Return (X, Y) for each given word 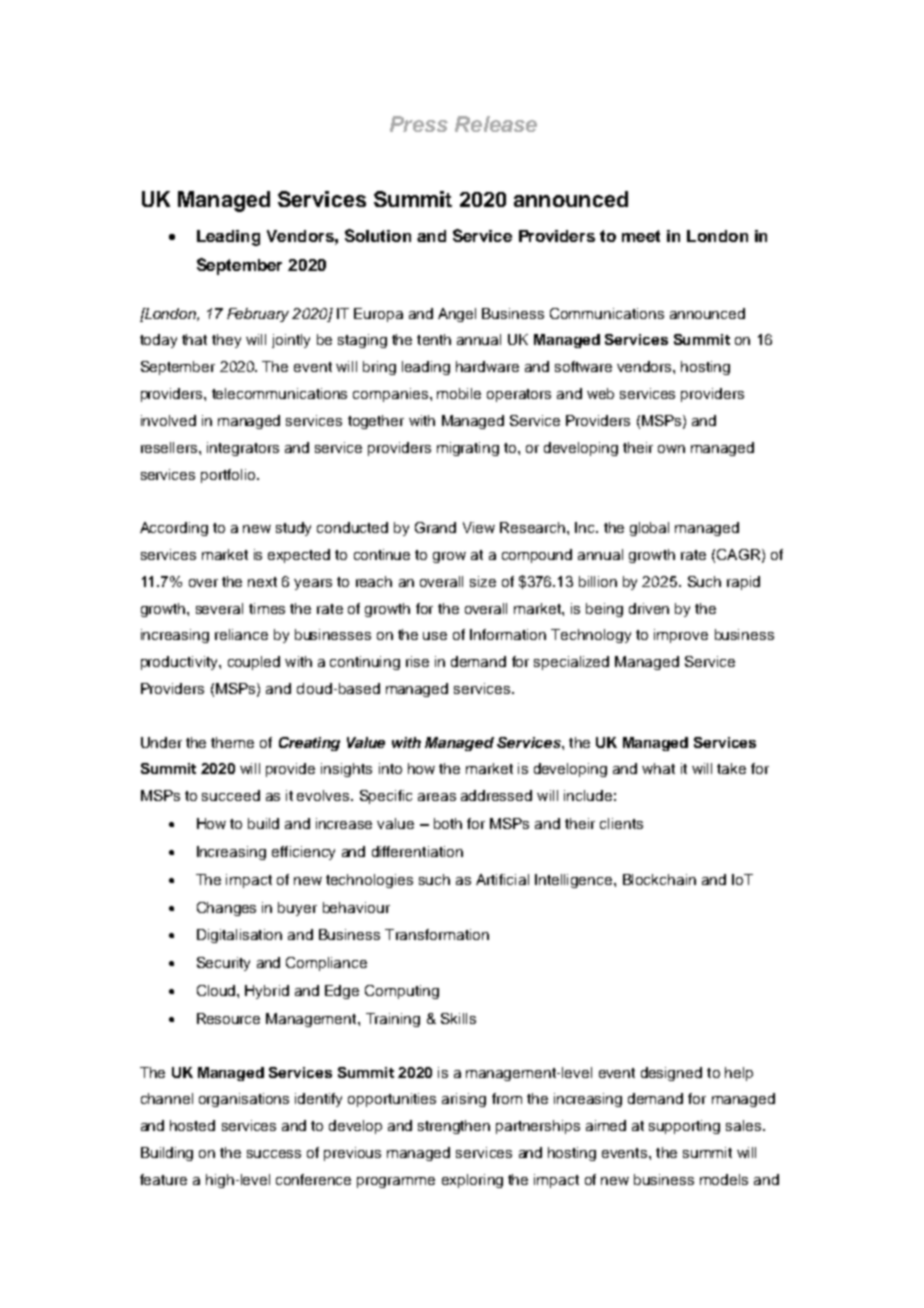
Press (419, 124)
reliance (241, 634)
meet (641, 236)
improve (681, 636)
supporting (684, 1127)
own (671, 449)
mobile (459, 393)
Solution (378, 235)
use (435, 636)
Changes (226, 909)
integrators (243, 449)
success (274, 1154)
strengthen (454, 1127)
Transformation (437, 934)
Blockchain (659, 879)
